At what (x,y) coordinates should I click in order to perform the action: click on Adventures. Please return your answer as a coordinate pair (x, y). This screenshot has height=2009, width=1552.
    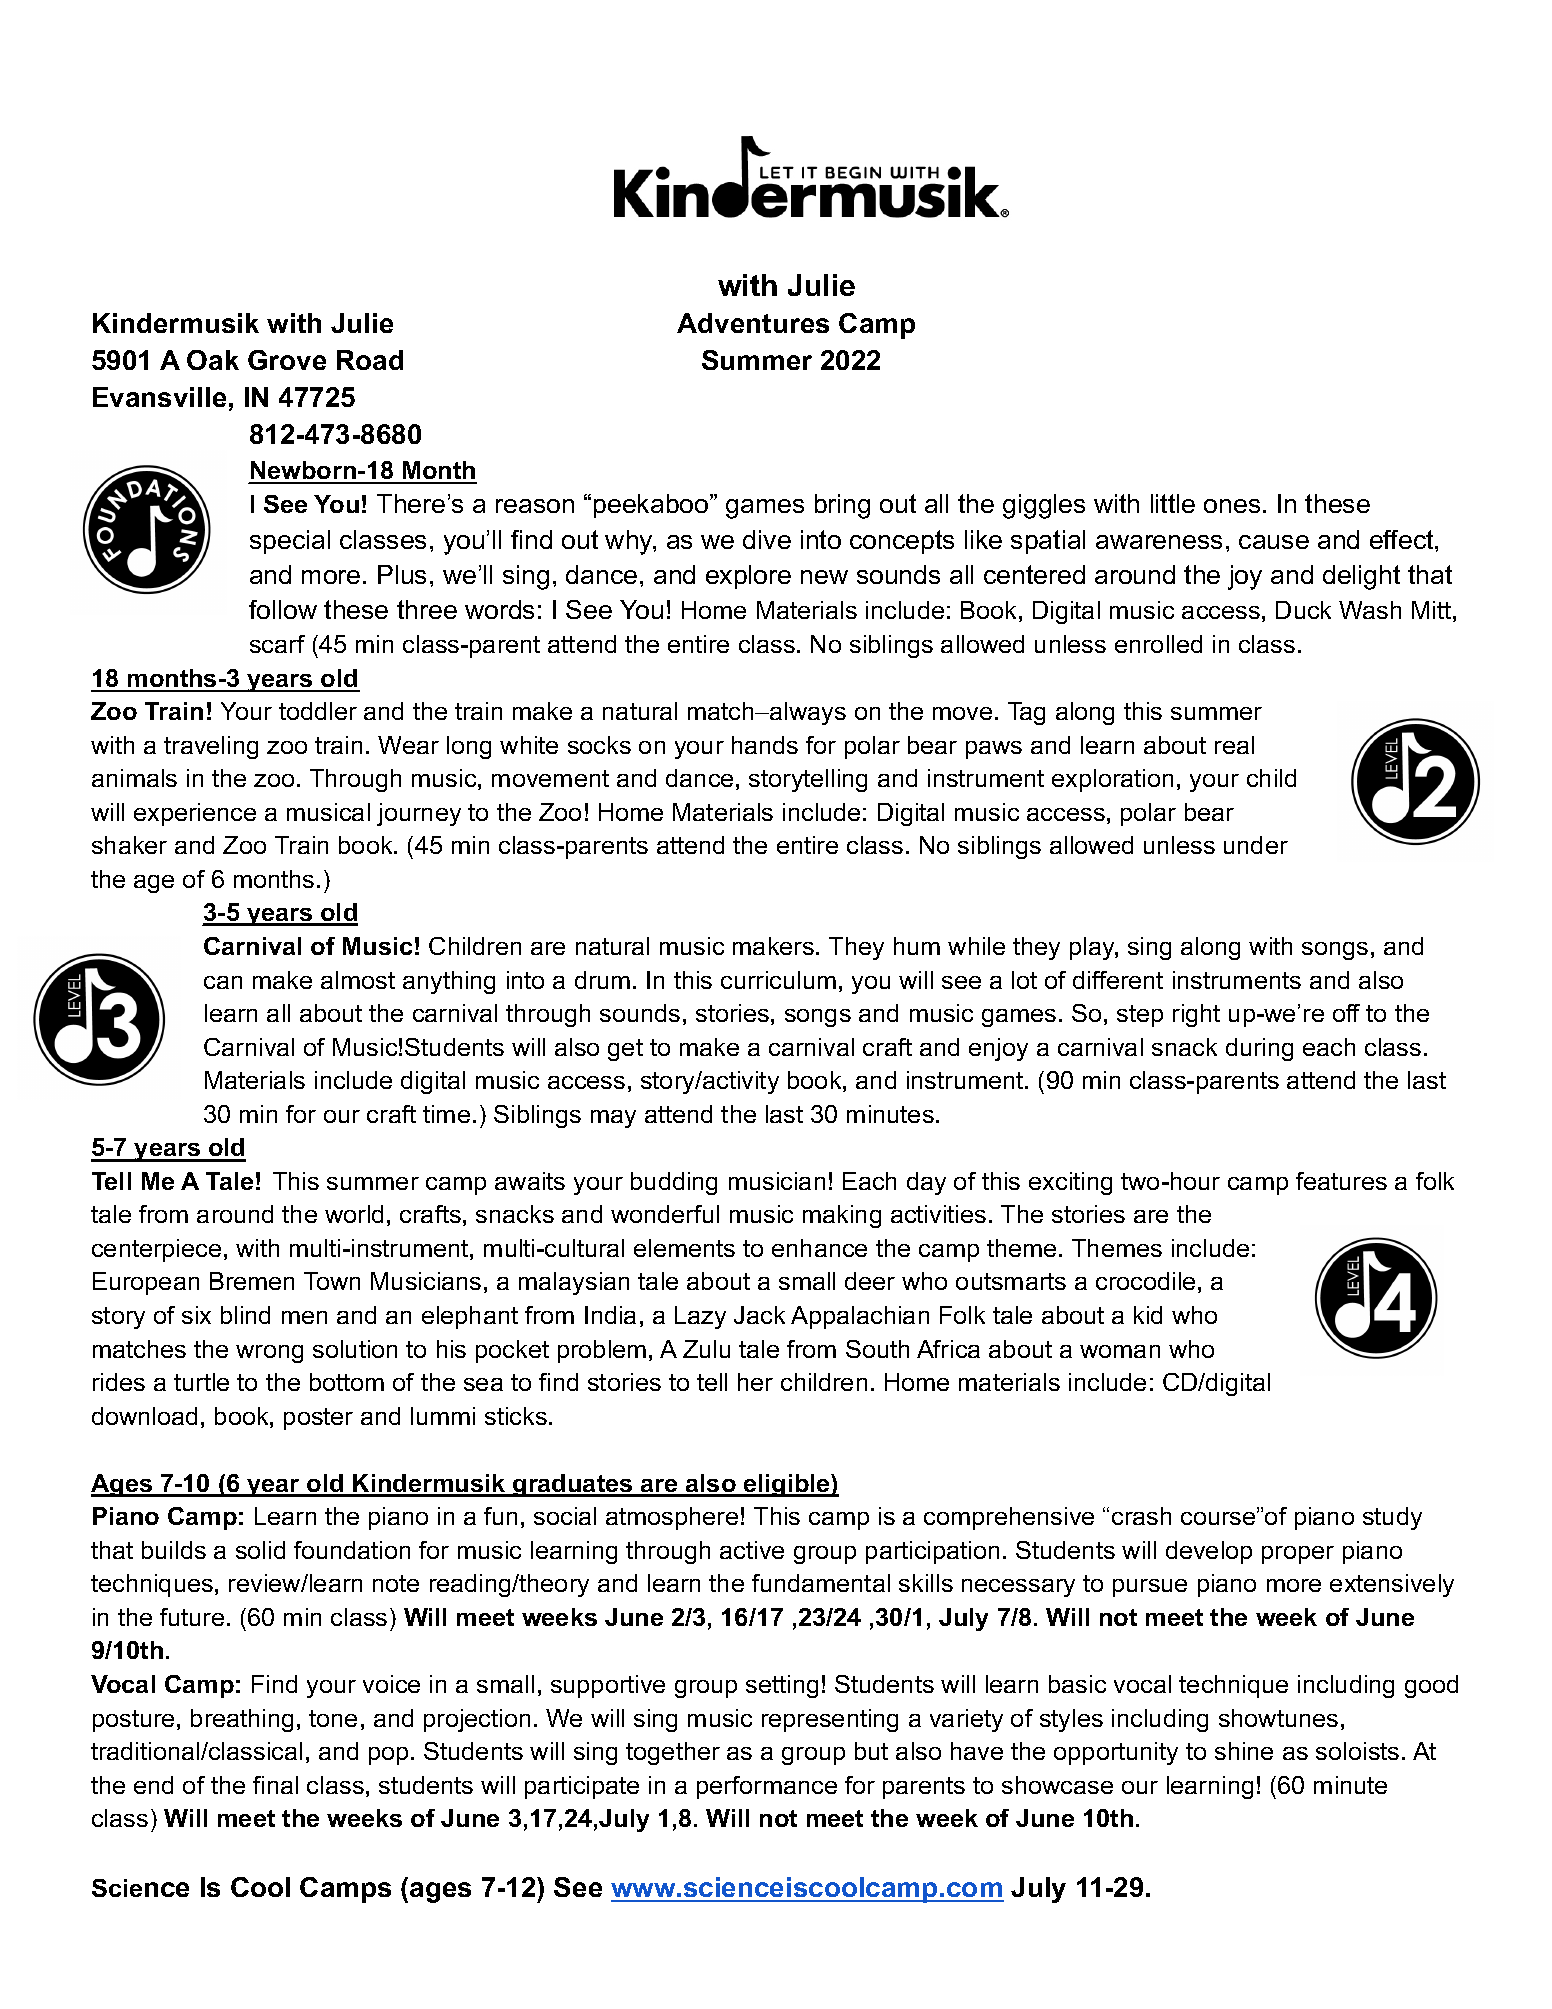
    Looking at the image, I should click on (753, 323).
